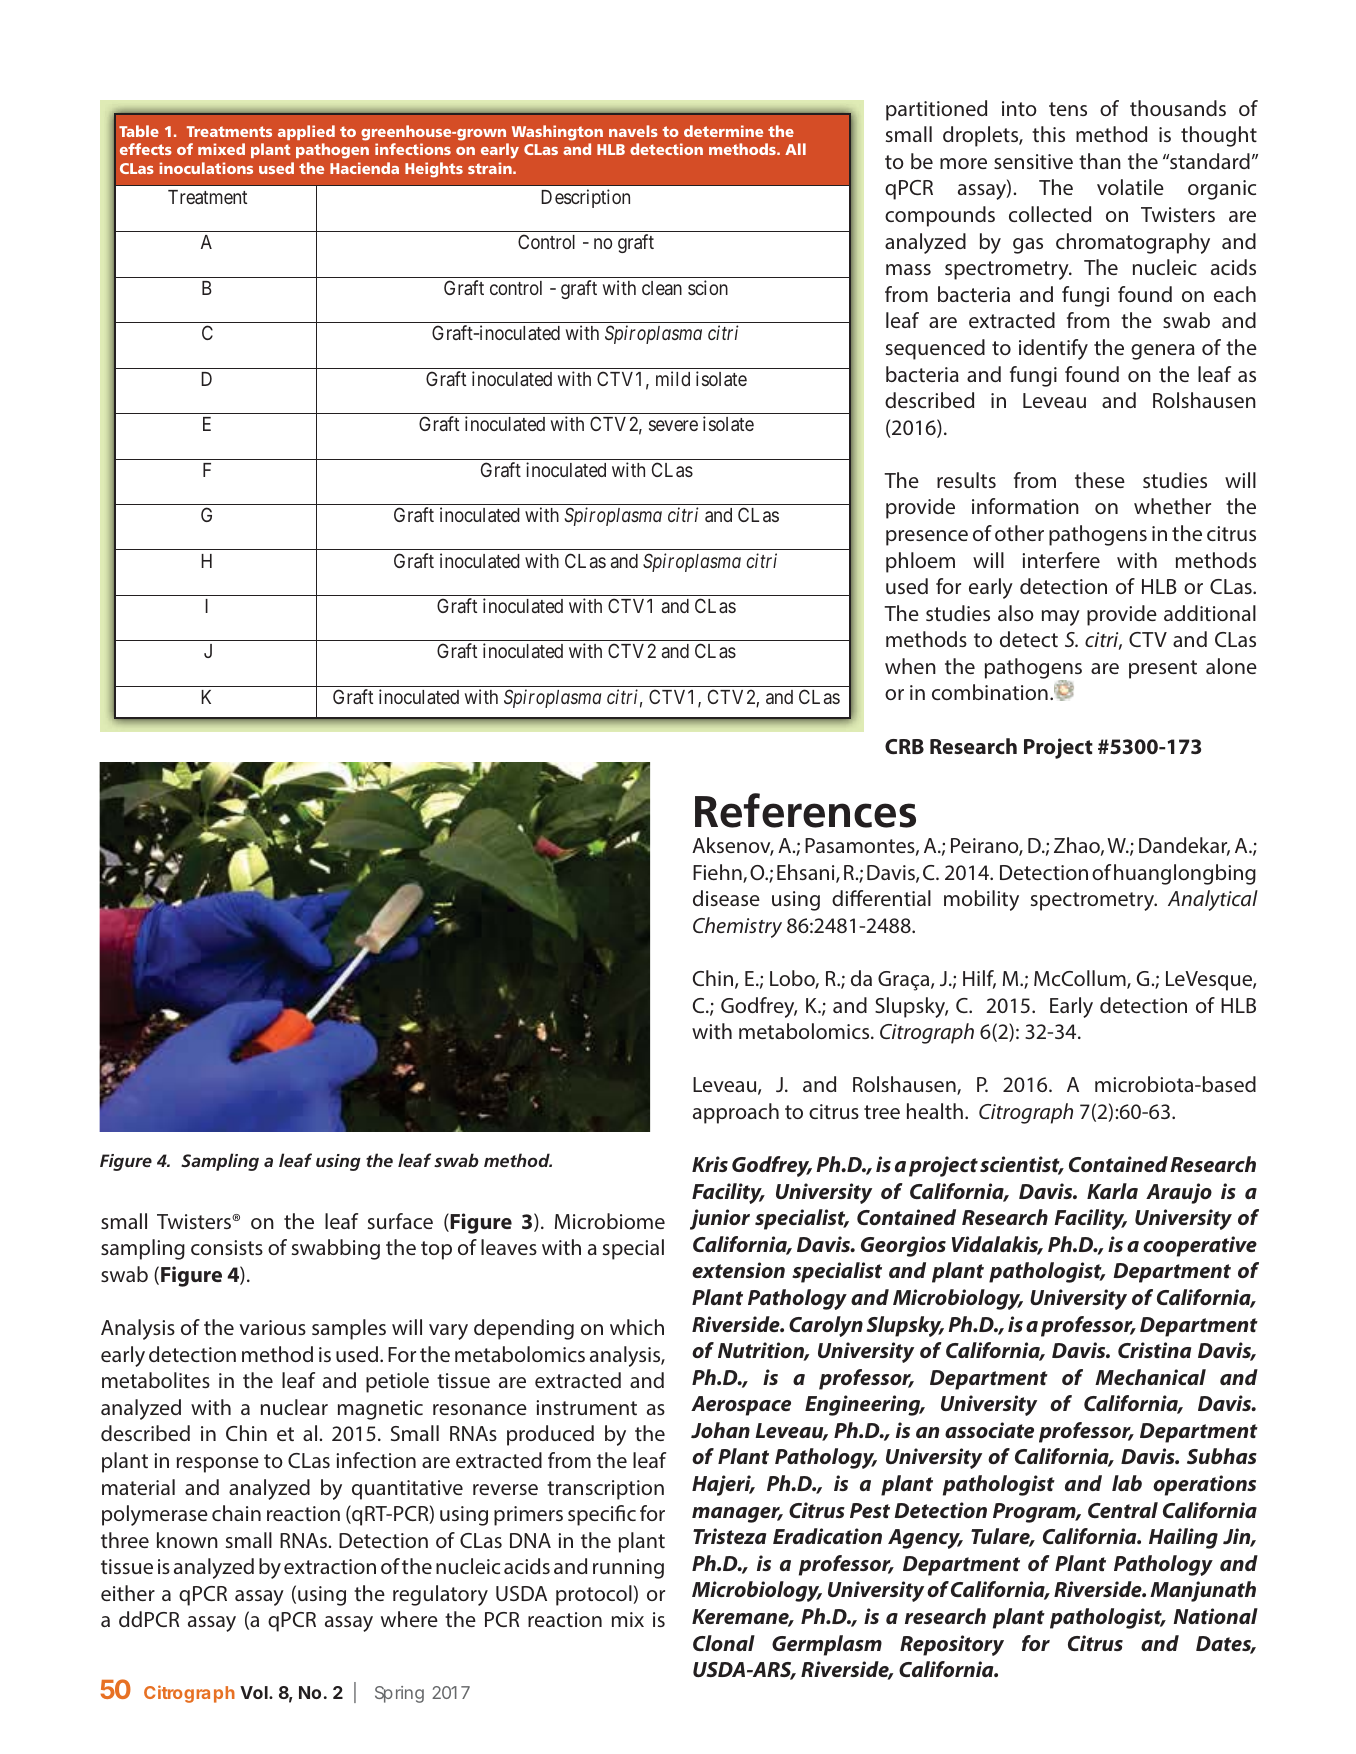 The height and width of the image is (1754, 1356). Describe the element at coordinates (1100, 161) in the image. I see `than` at that location.
